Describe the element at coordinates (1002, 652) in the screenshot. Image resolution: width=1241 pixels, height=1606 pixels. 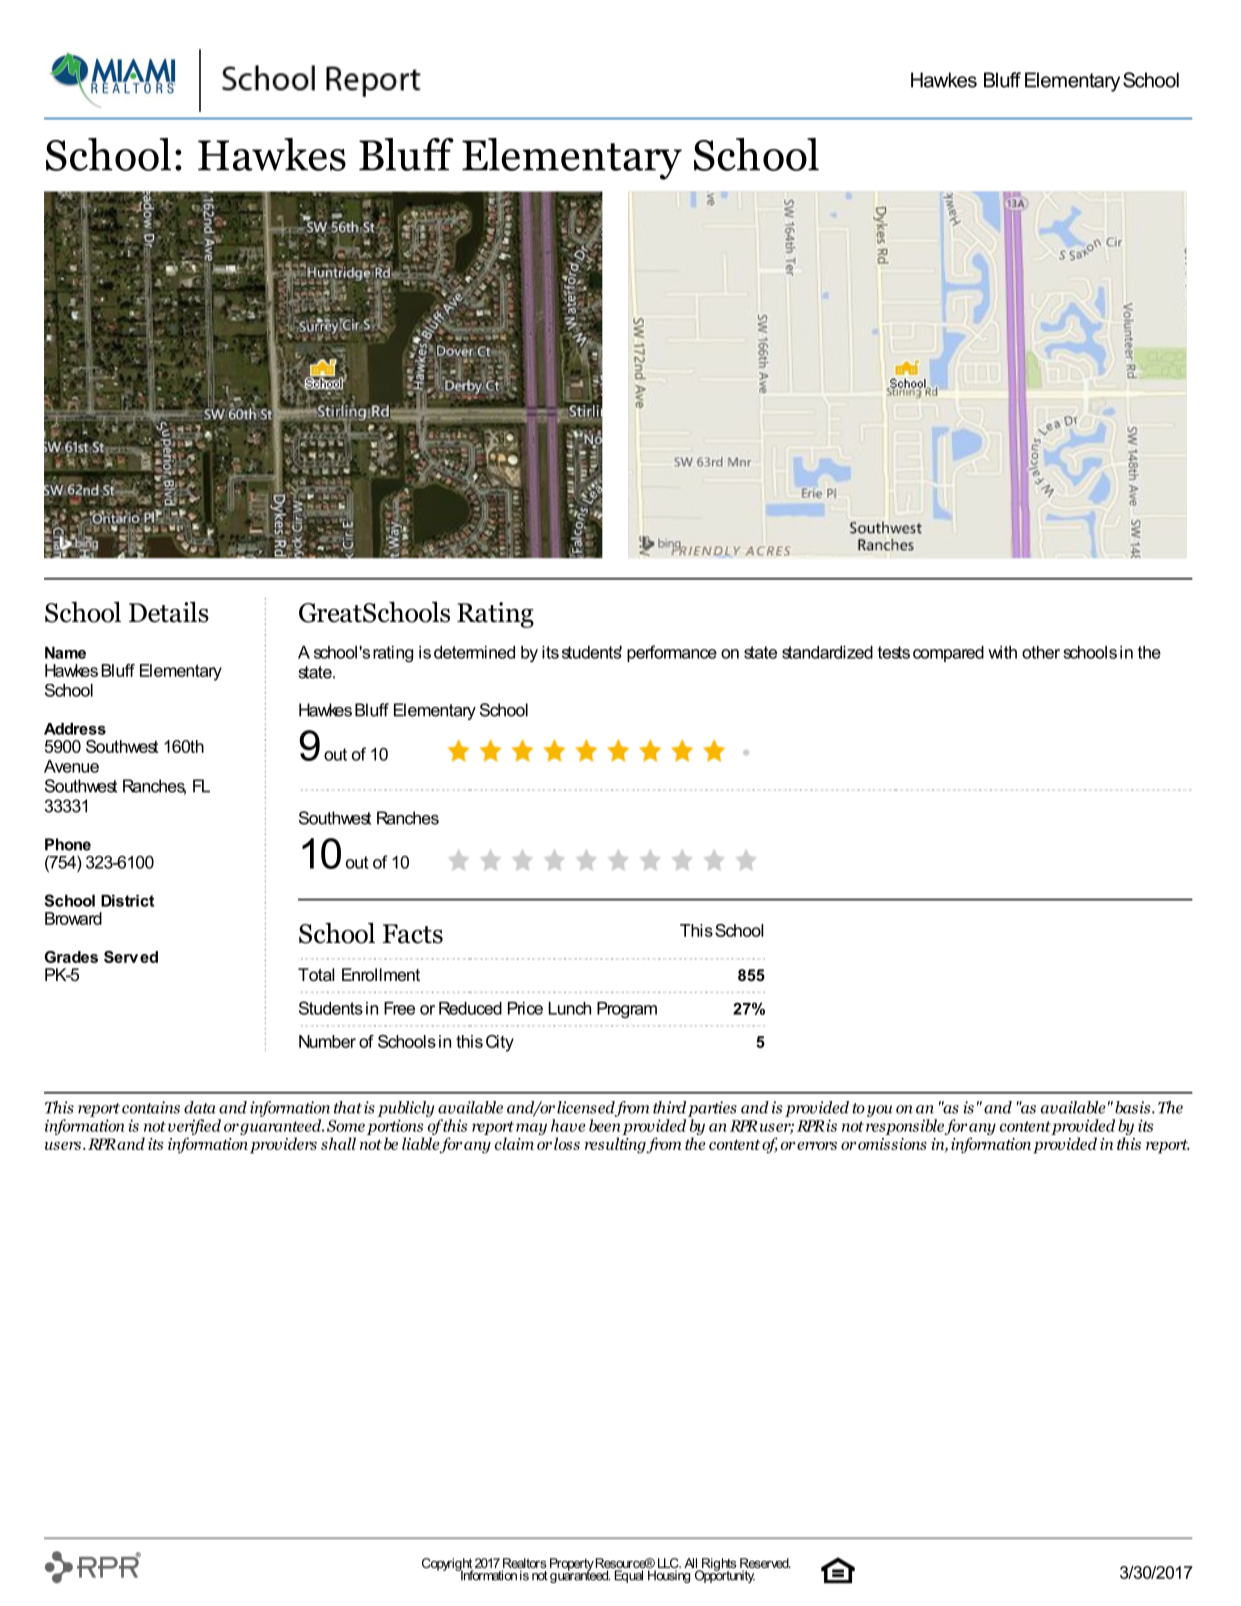
I see `with` at that location.
